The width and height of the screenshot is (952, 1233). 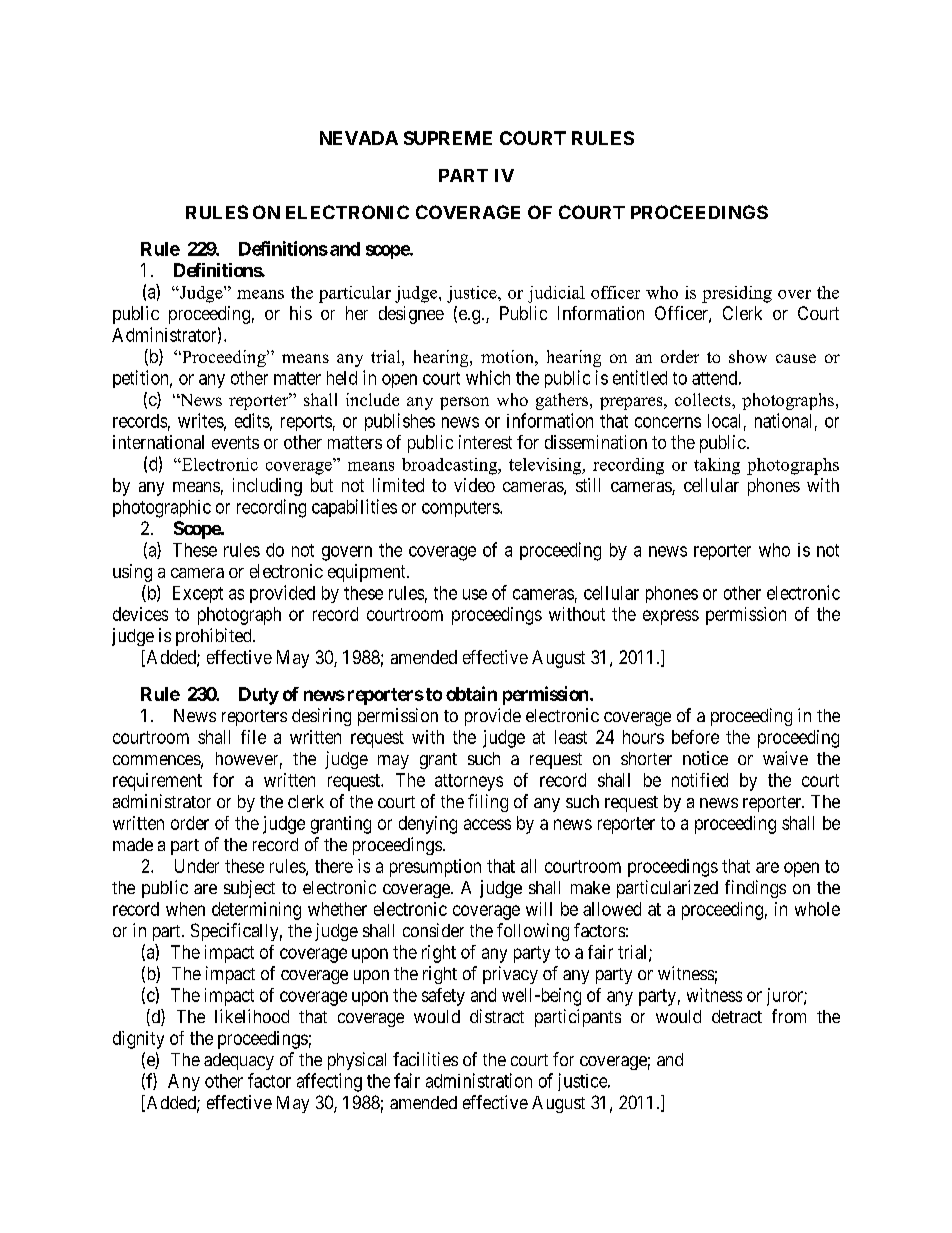 I want to click on SUPREME, so click(x=448, y=138).
